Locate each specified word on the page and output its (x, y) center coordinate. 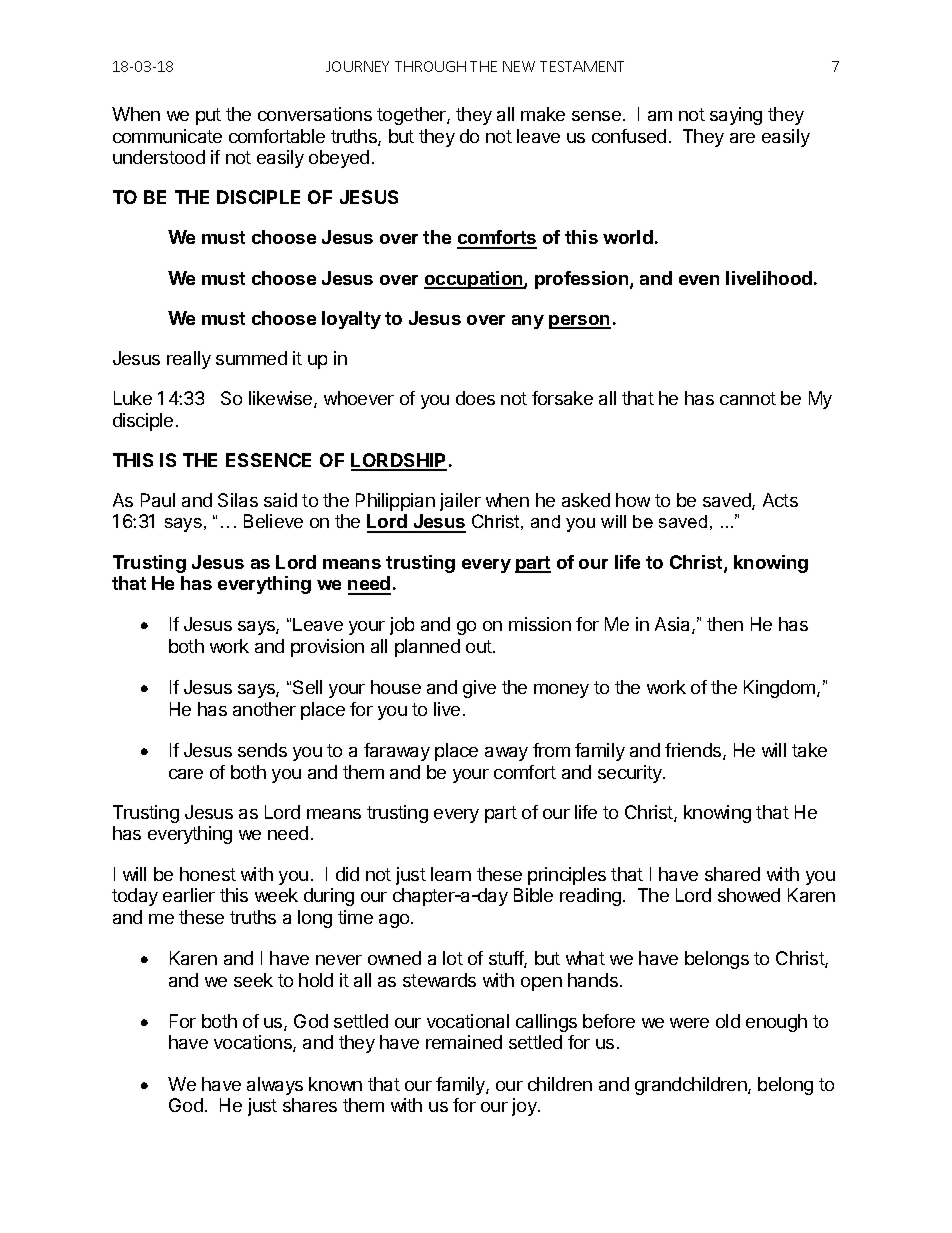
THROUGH (430, 66)
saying (736, 116)
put (208, 116)
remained (464, 1042)
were (689, 1023)
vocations (254, 1043)
